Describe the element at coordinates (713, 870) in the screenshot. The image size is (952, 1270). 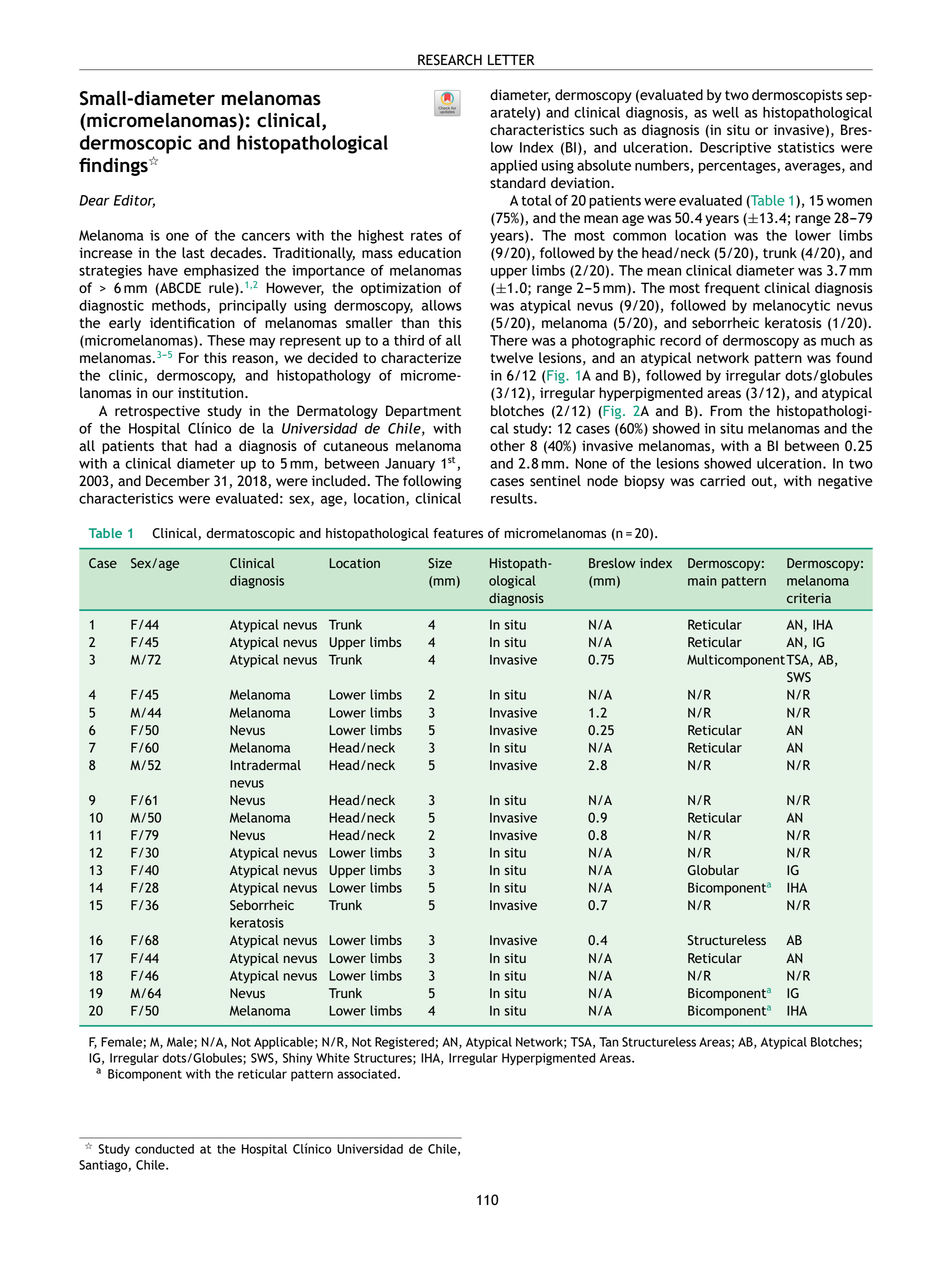
I see `Globular` at that location.
